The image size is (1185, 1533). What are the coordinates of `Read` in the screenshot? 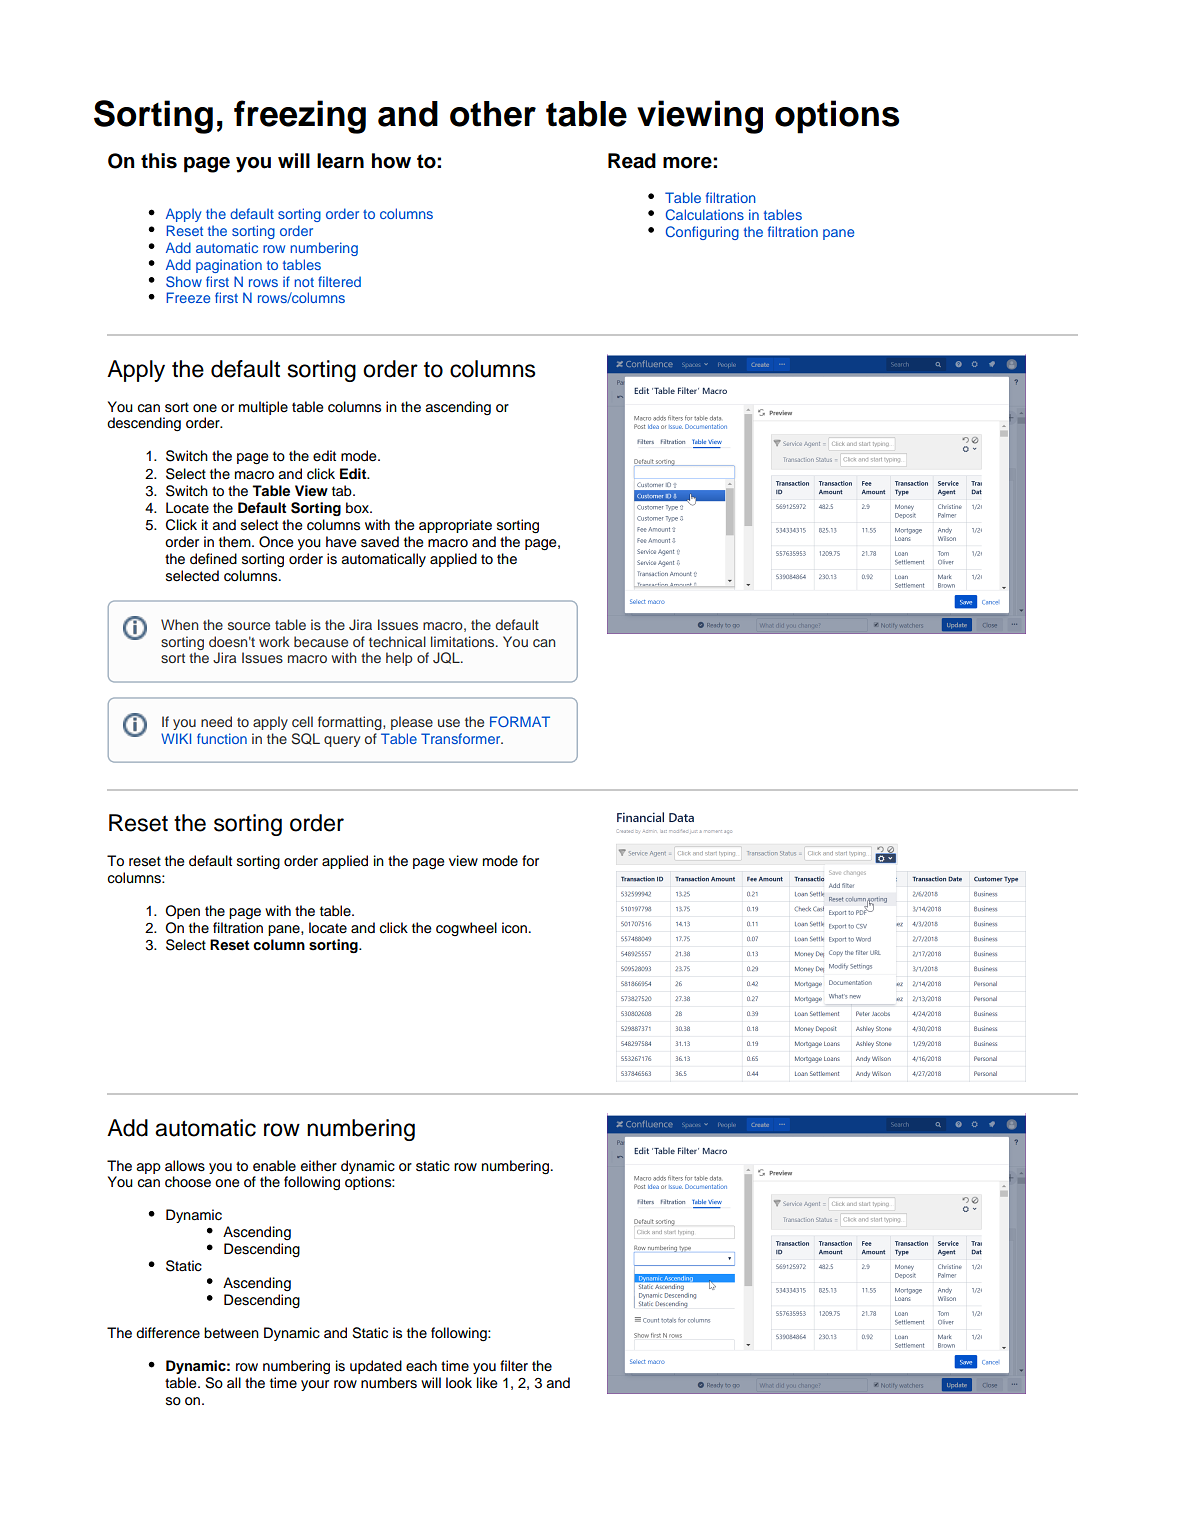 It's located at (632, 161).
